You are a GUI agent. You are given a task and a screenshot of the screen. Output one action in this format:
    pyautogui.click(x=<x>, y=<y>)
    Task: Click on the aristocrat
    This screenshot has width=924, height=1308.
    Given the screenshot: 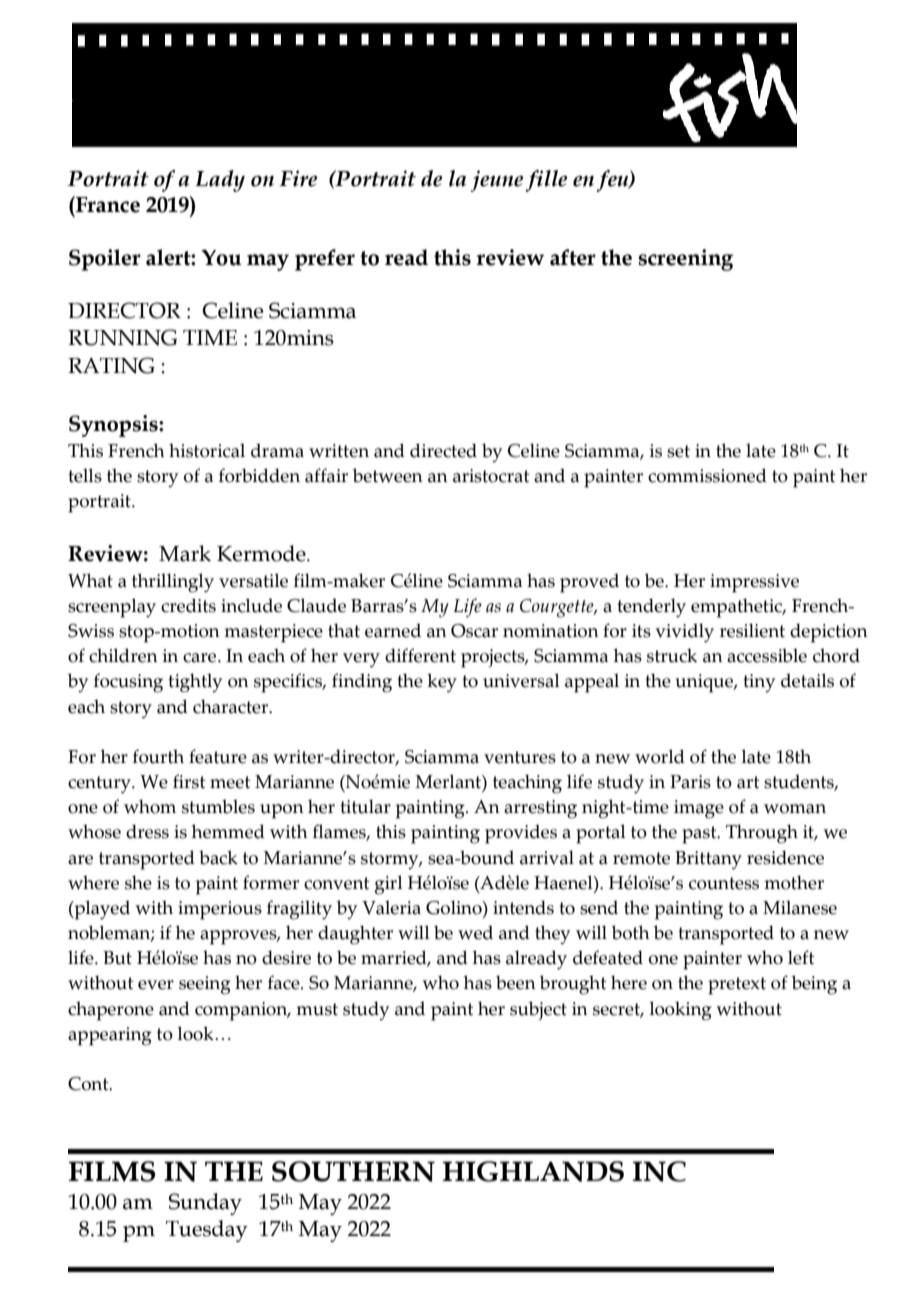 What is the action you would take?
    pyautogui.click(x=491, y=476)
